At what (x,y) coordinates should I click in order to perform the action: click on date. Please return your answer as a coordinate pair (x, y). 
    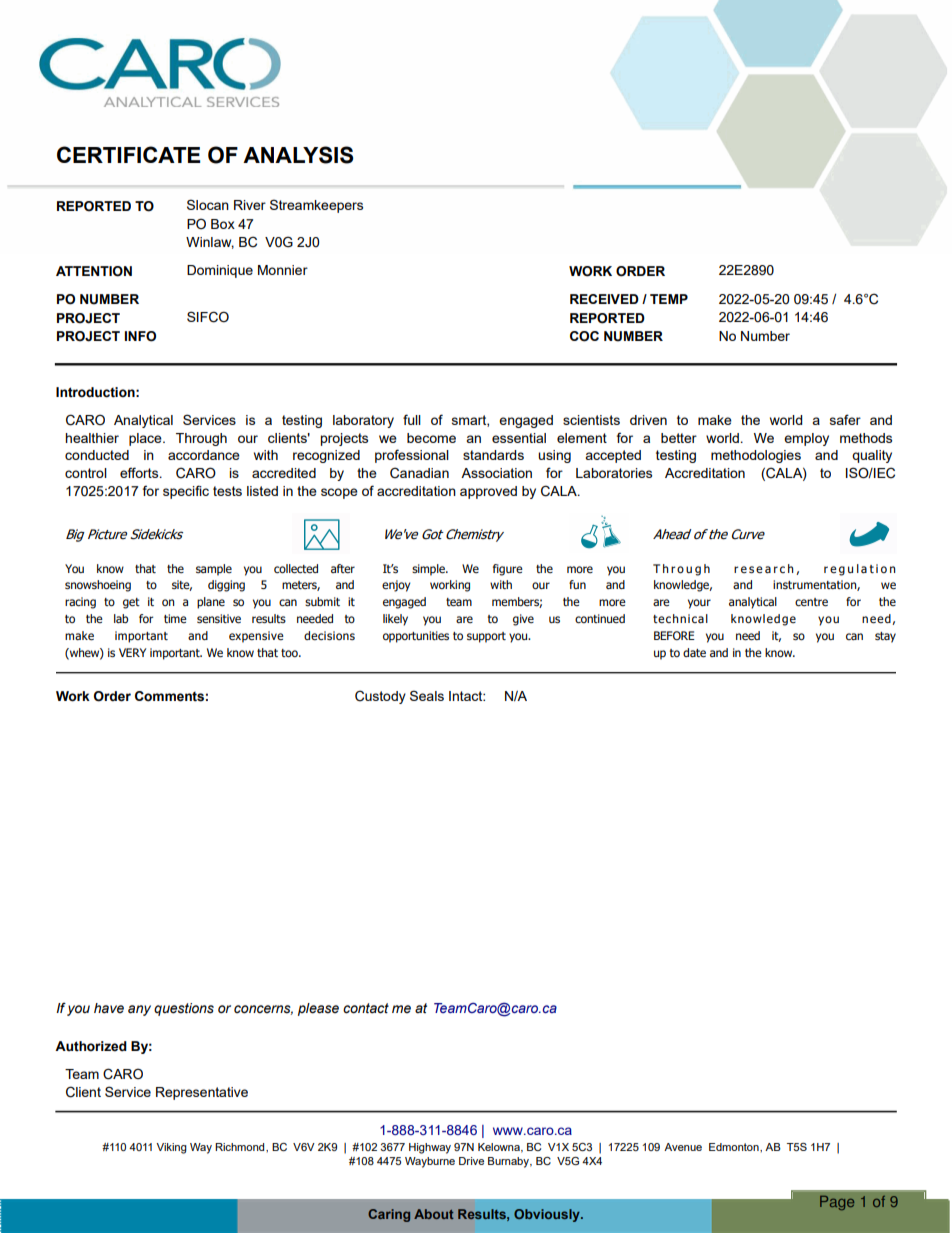
    Looking at the image, I should click on (694, 653).
